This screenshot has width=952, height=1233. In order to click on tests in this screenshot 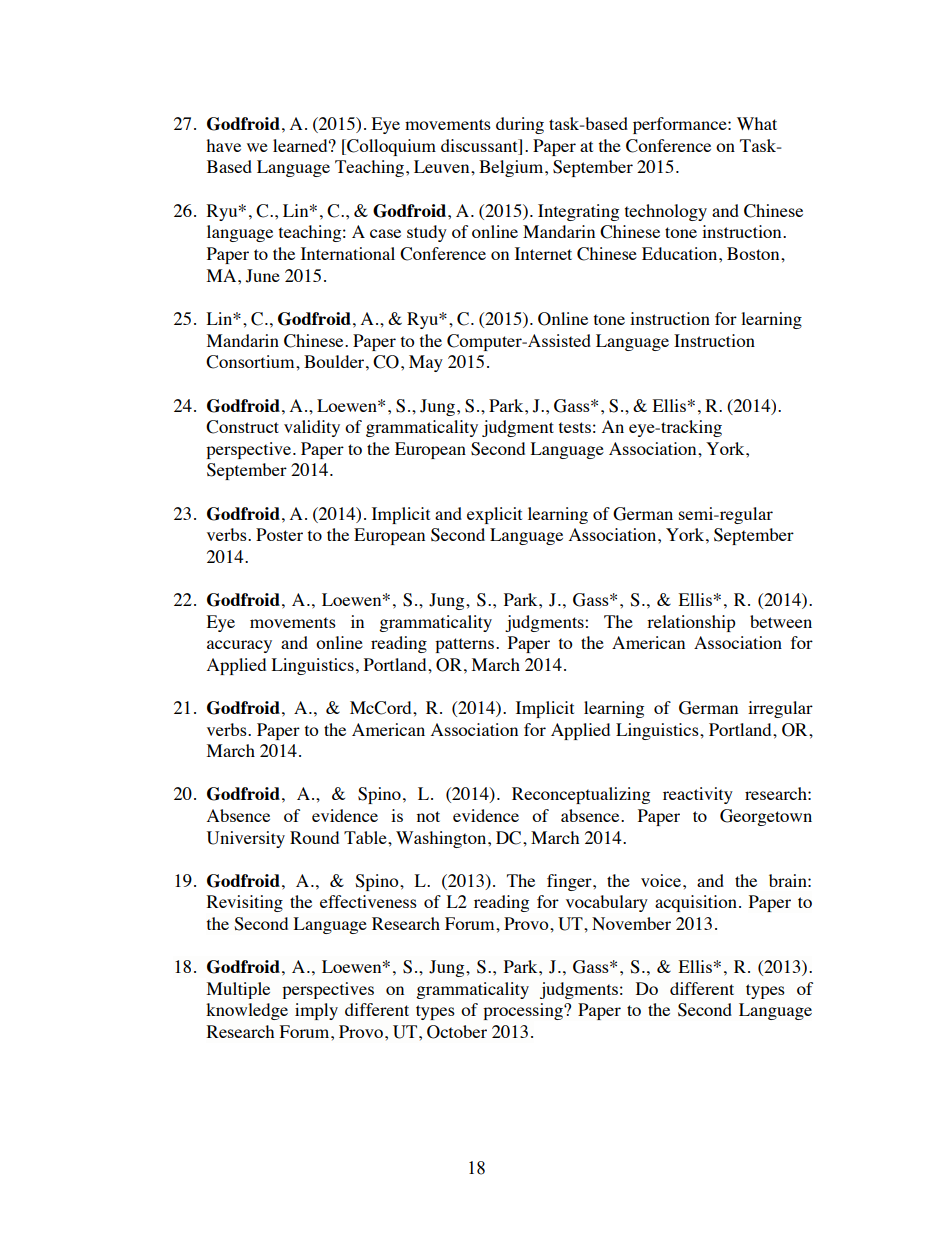, I will do `click(575, 427)`.
